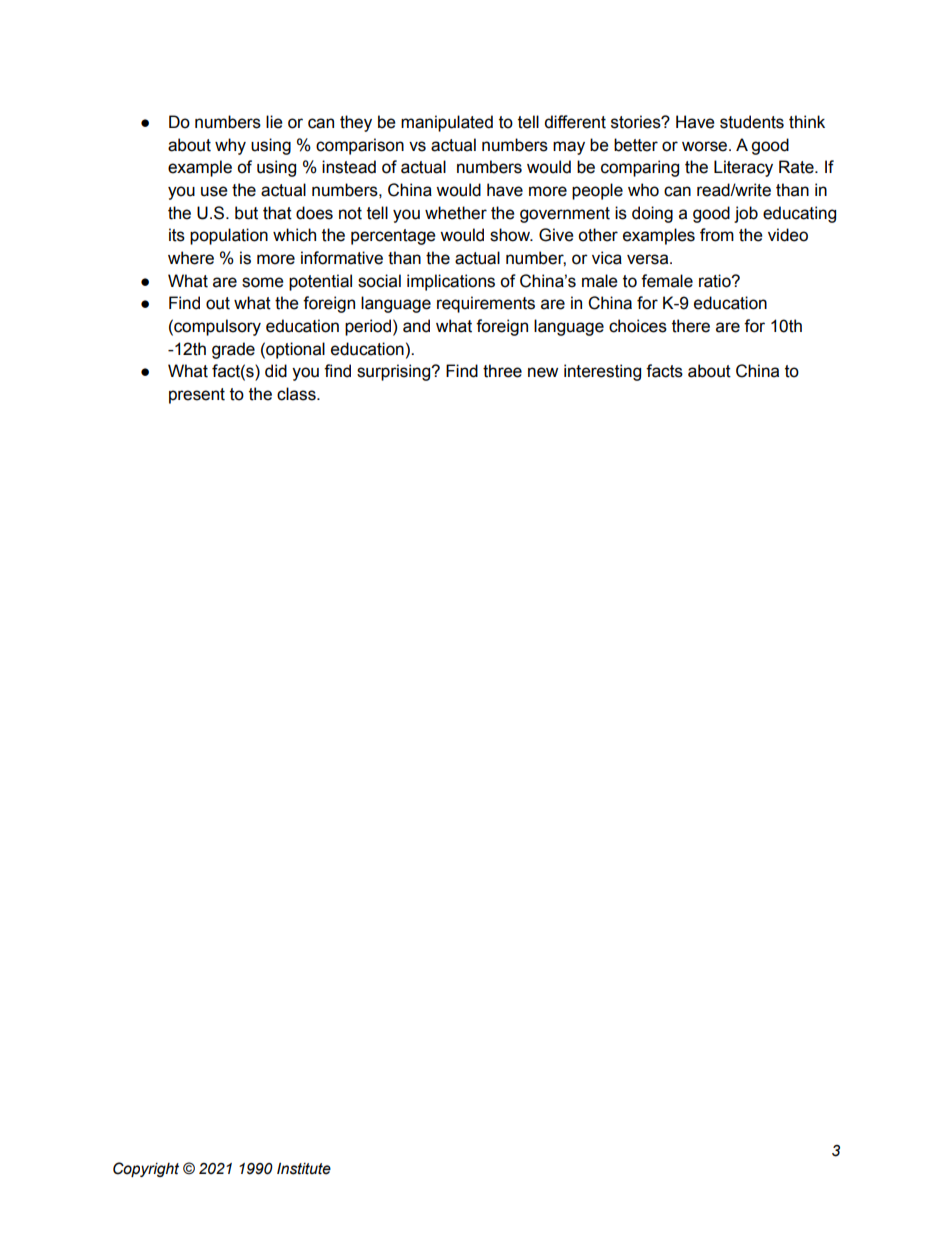  Describe the element at coordinates (230, 146) in the screenshot. I see `why` at that location.
